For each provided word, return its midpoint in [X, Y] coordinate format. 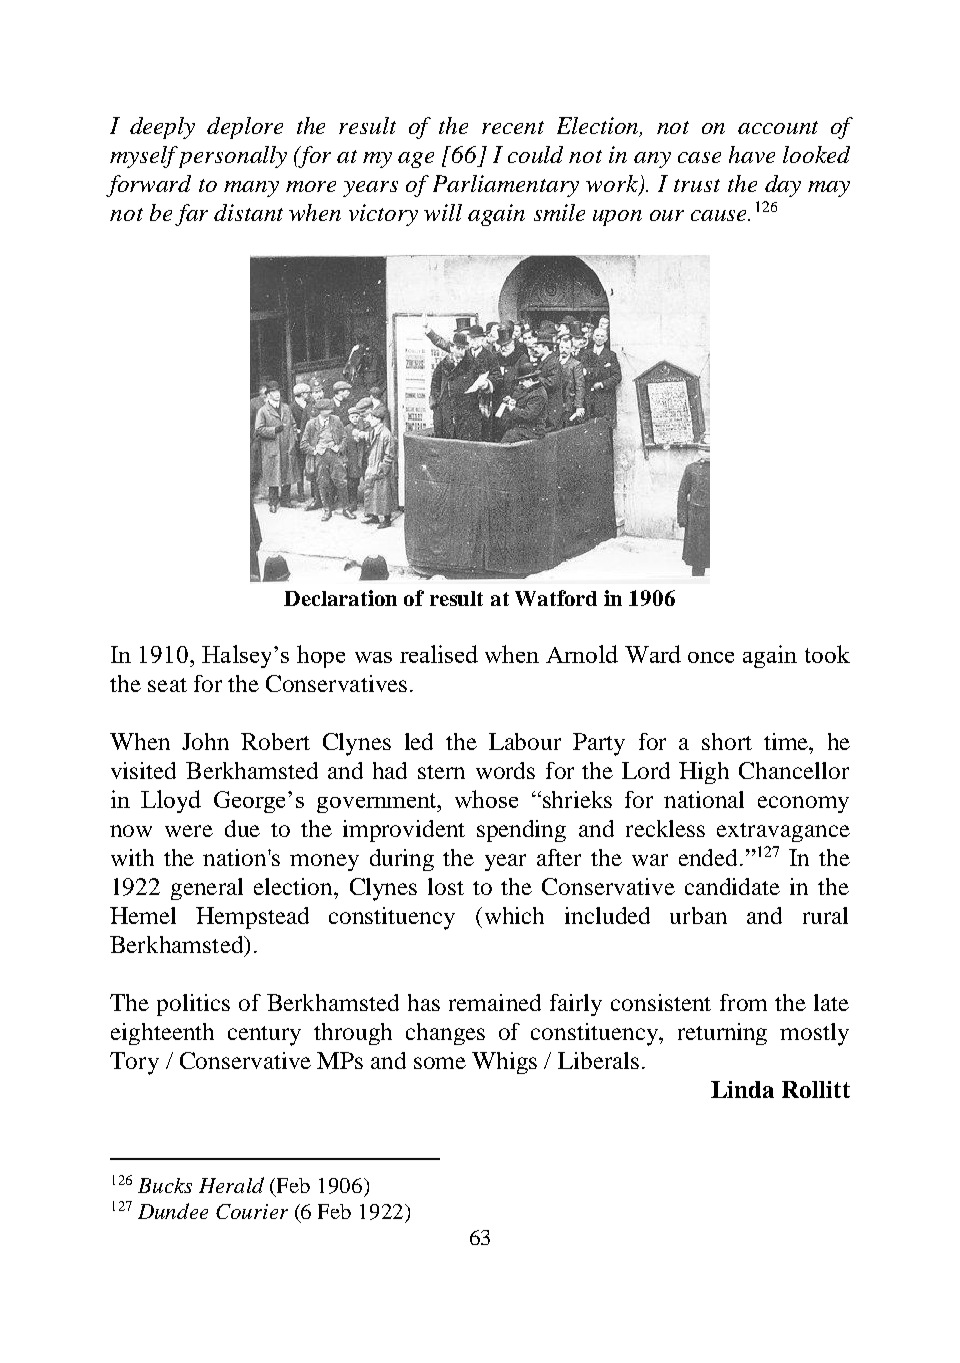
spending [521, 831]
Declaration [340, 598]
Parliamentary [506, 186]
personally [233, 157]
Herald [231, 1185]
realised [439, 654]
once [711, 657]
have [752, 154]
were [189, 831]
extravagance [783, 832]
